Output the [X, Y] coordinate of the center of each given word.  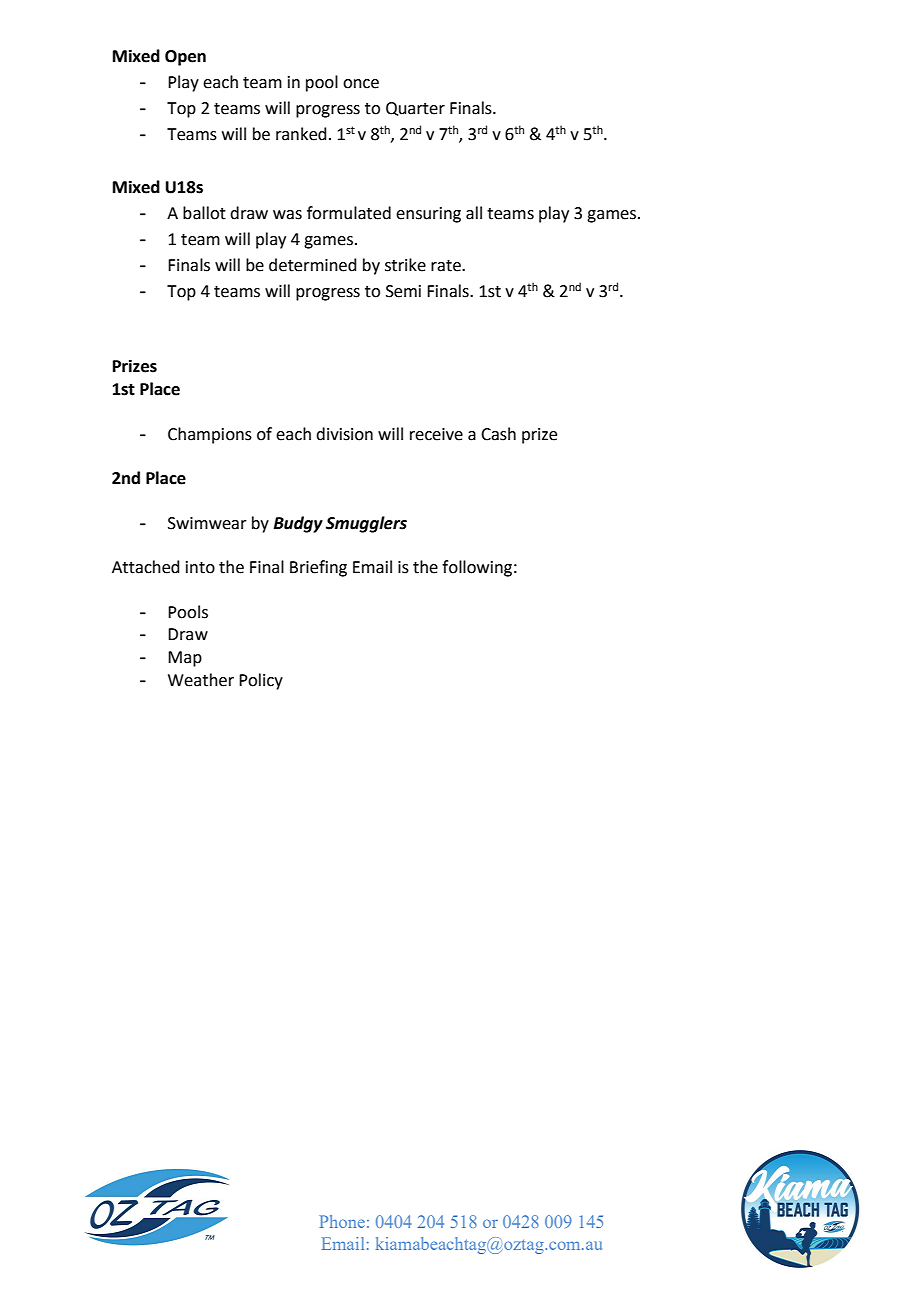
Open [185, 58]
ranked [301, 134]
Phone [342, 1221]
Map [185, 659]
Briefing [318, 568]
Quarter [415, 109]
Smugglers [366, 524]
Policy [261, 681]
